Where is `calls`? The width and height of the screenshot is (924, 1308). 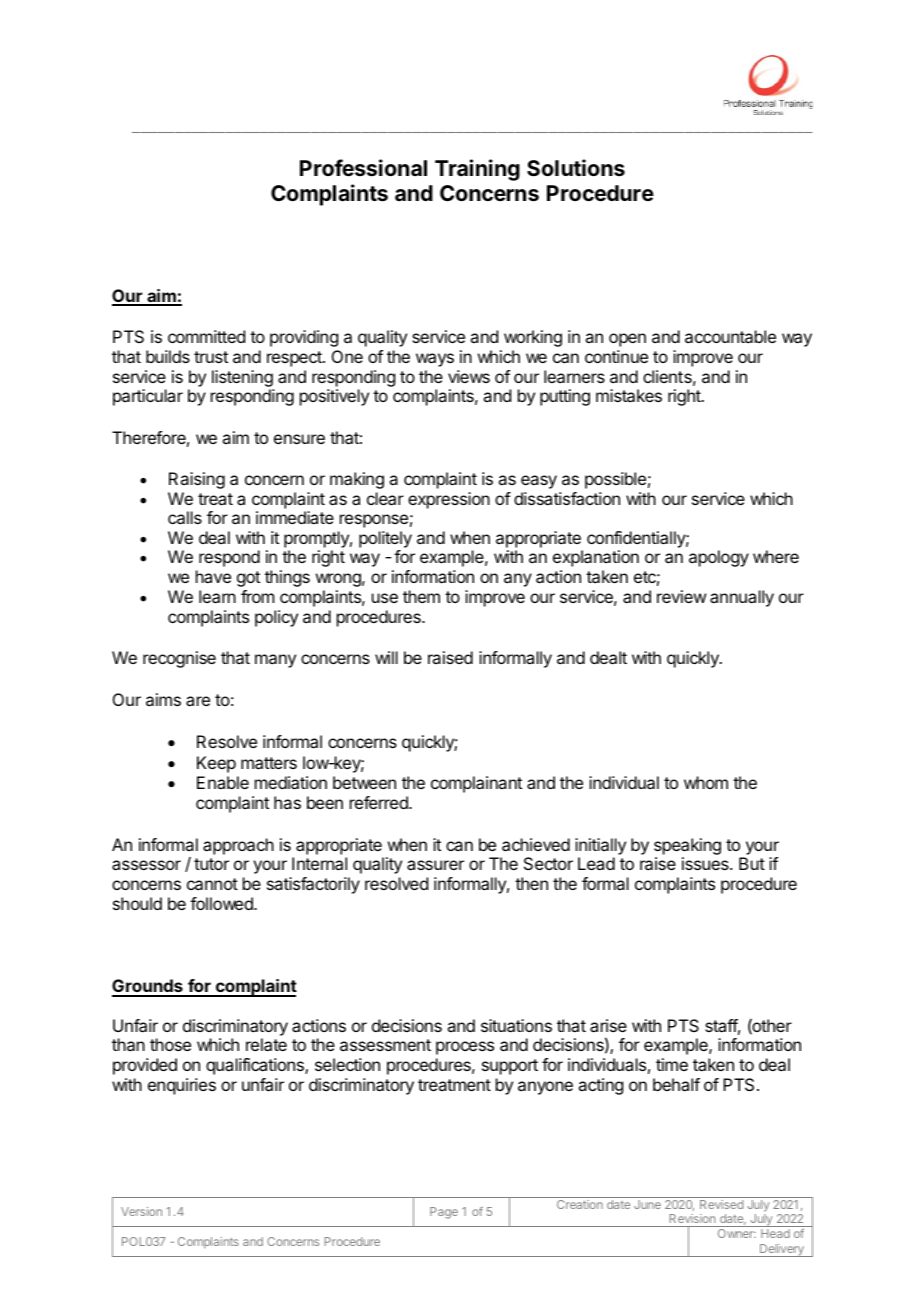 calls is located at coordinates (185, 517).
